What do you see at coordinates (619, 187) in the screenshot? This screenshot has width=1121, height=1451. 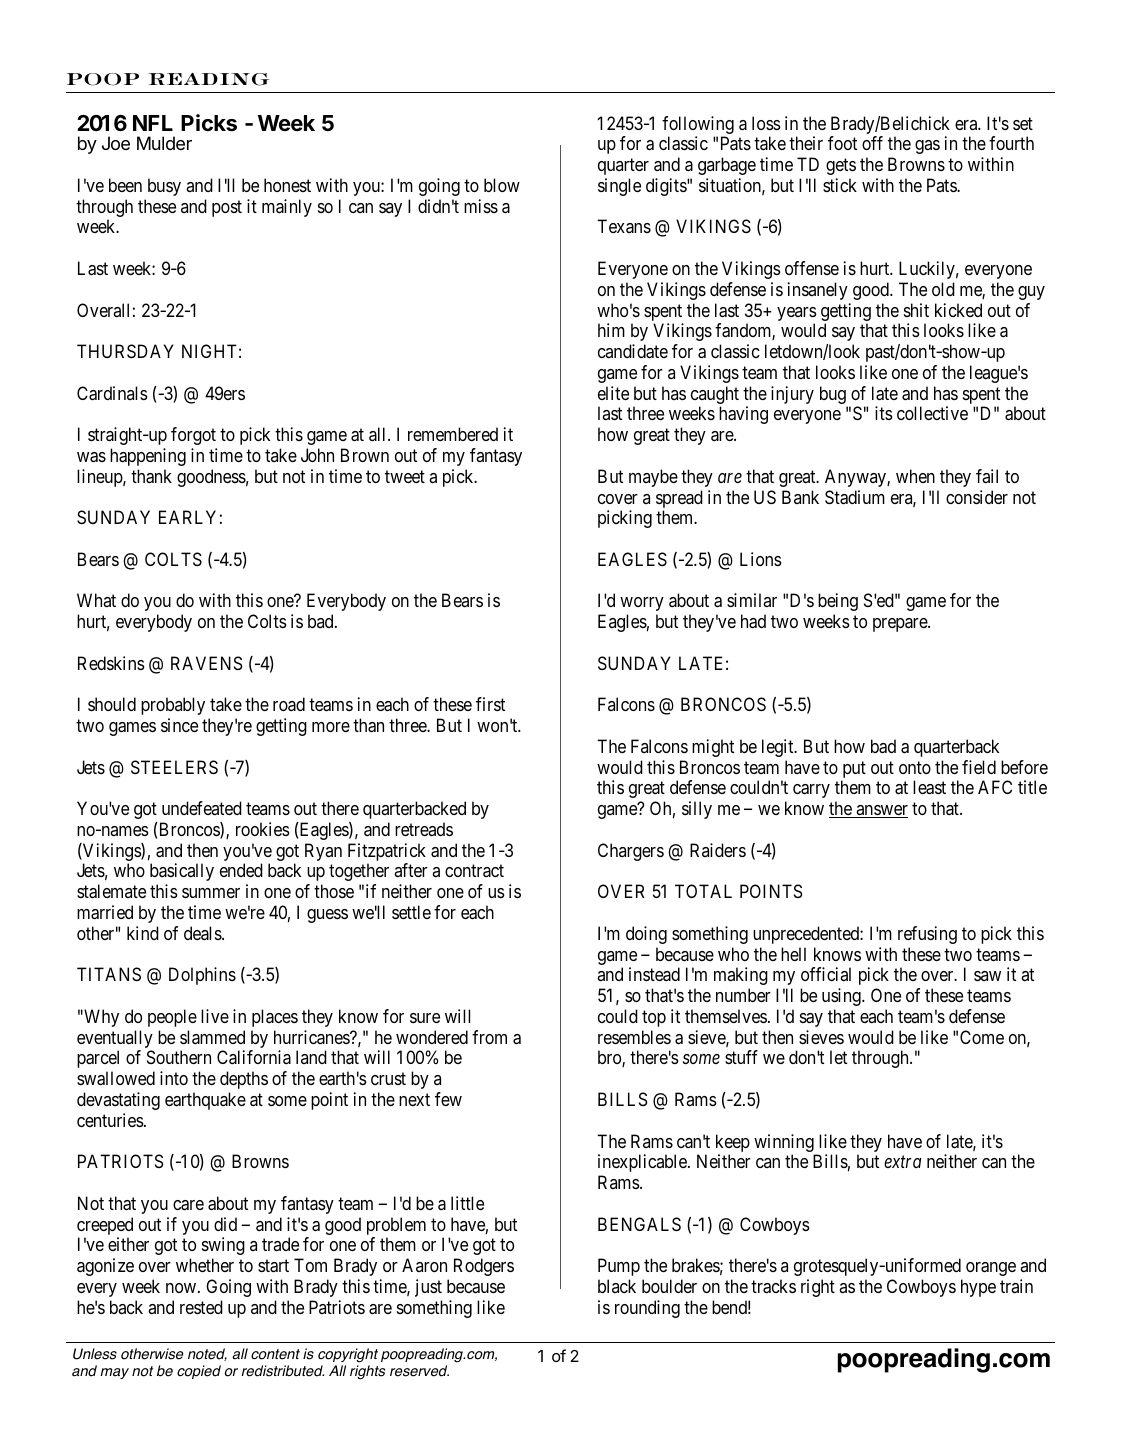 I see `single` at bounding box center [619, 187].
